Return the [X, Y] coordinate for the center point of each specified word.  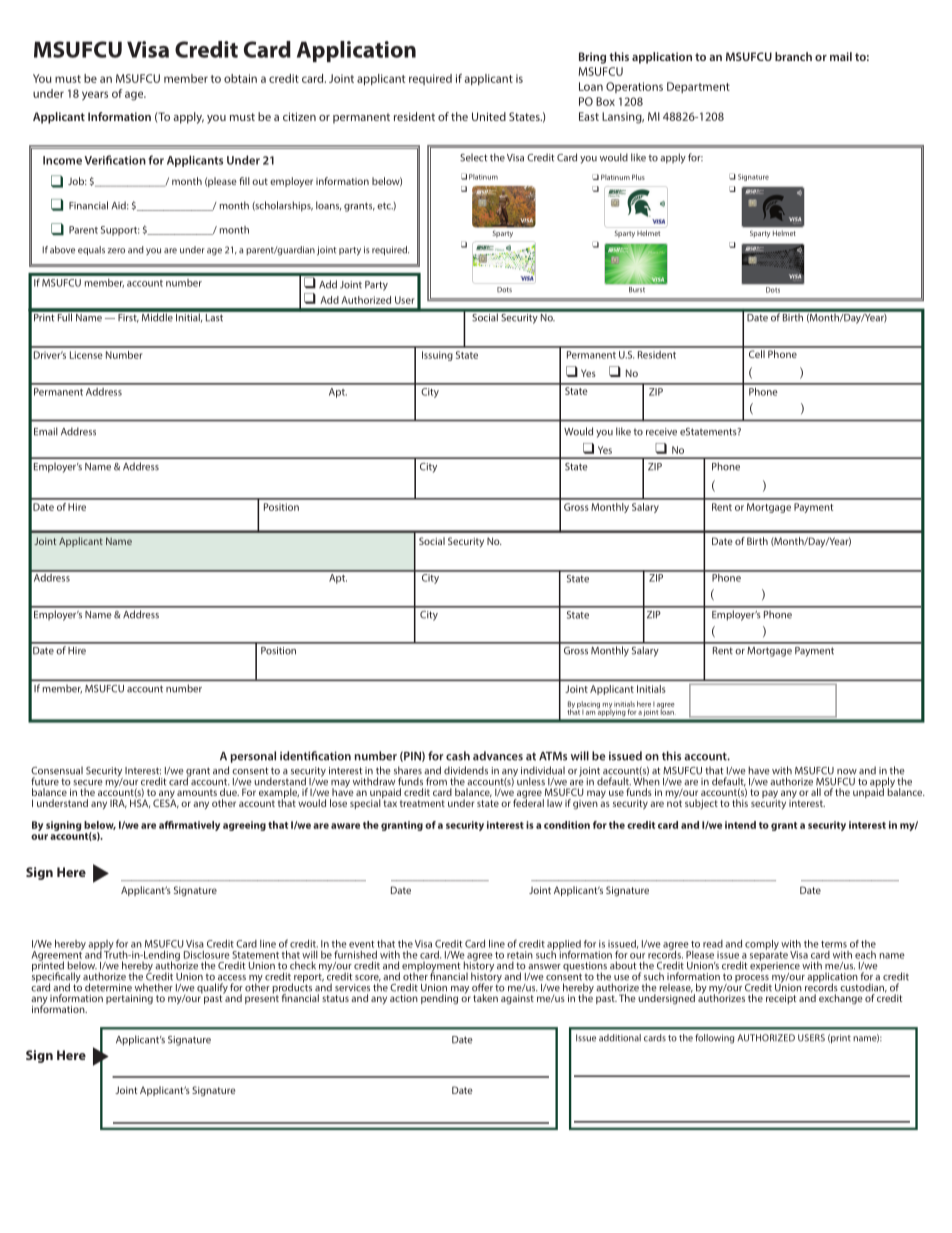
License [86, 355]
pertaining [129, 999]
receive [661, 432]
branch [793, 56]
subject [701, 804]
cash [458, 756]
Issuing [437, 356]
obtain [240, 78]
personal [253, 757]
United [489, 116]
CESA [166, 802]
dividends [466, 770]
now [847, 772]
